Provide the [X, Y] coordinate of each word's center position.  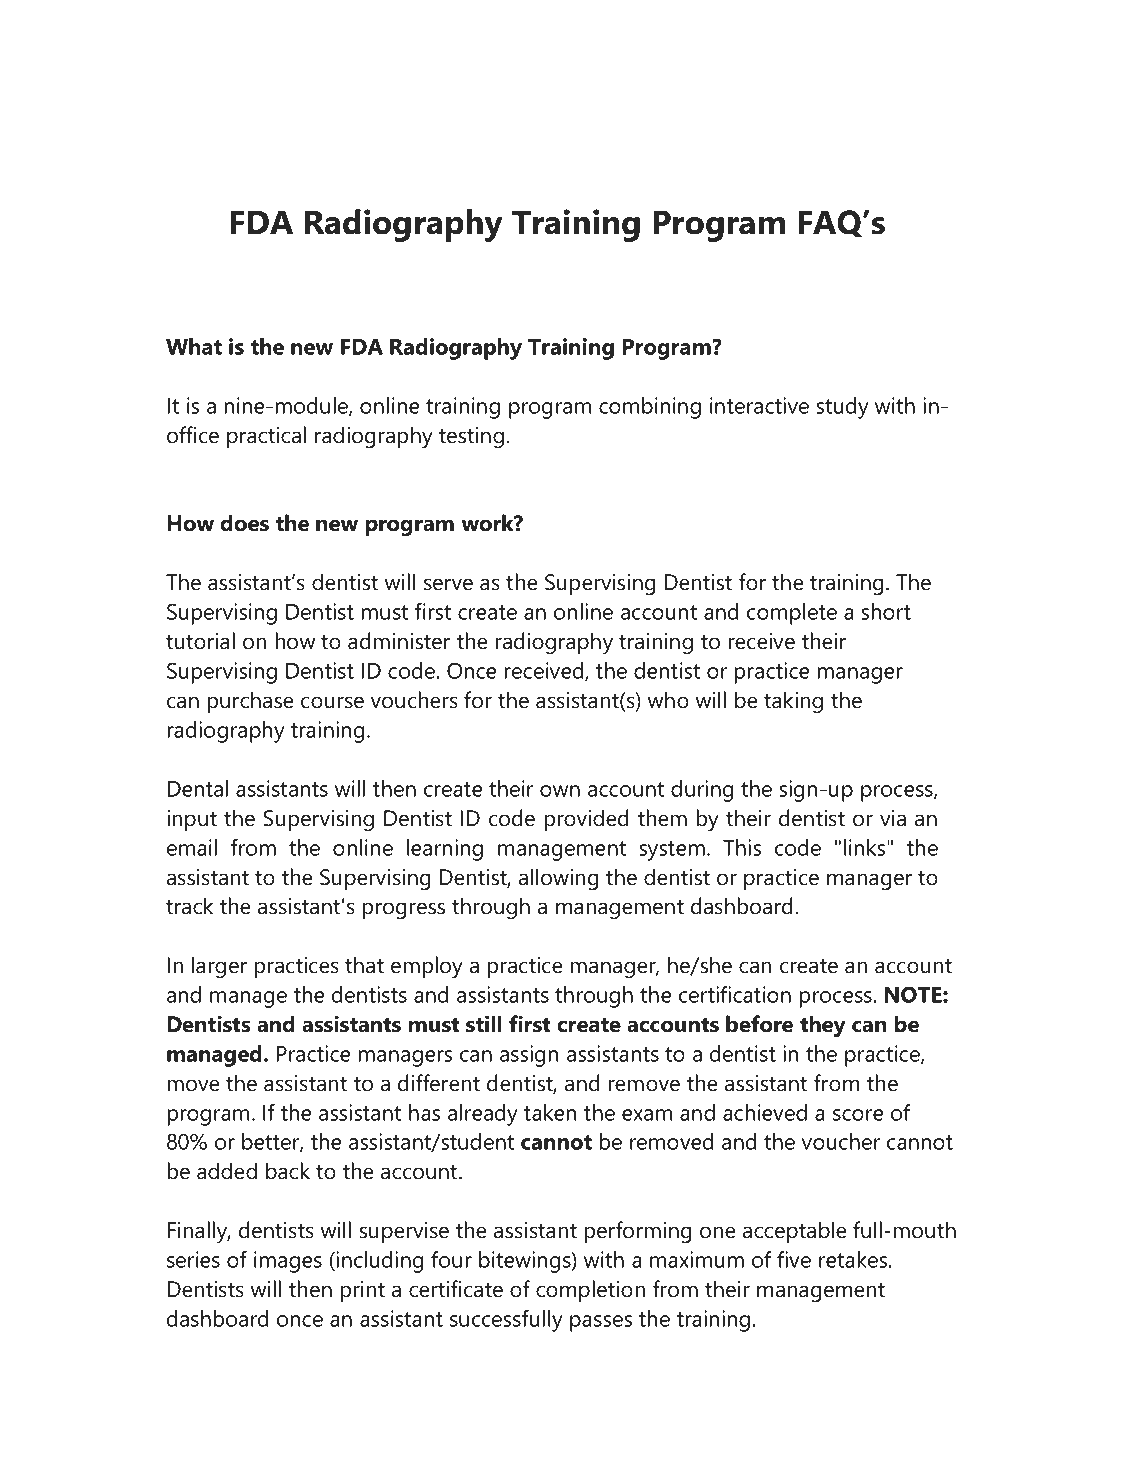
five [794, 1259]
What [194, 346]
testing [471, 438]
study [842, 408]
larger [219, 967]
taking [793, 702]
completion [590, 1291]
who [668, 700]
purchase [250, 702]
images [288, 1262]
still [484, 1024]
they [823, 1026]
